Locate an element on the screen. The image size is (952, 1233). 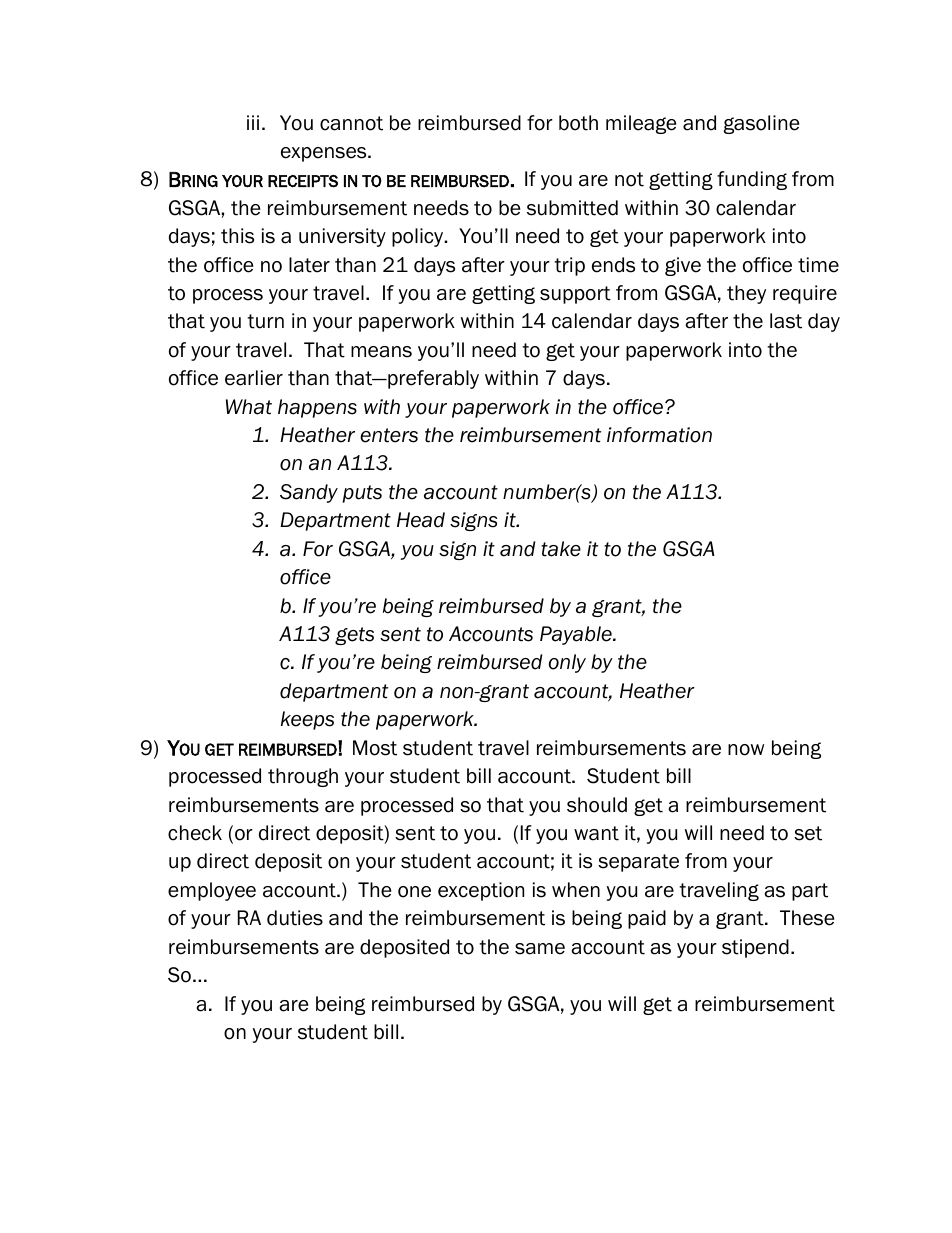
same is located at coordinates (540, 949).
